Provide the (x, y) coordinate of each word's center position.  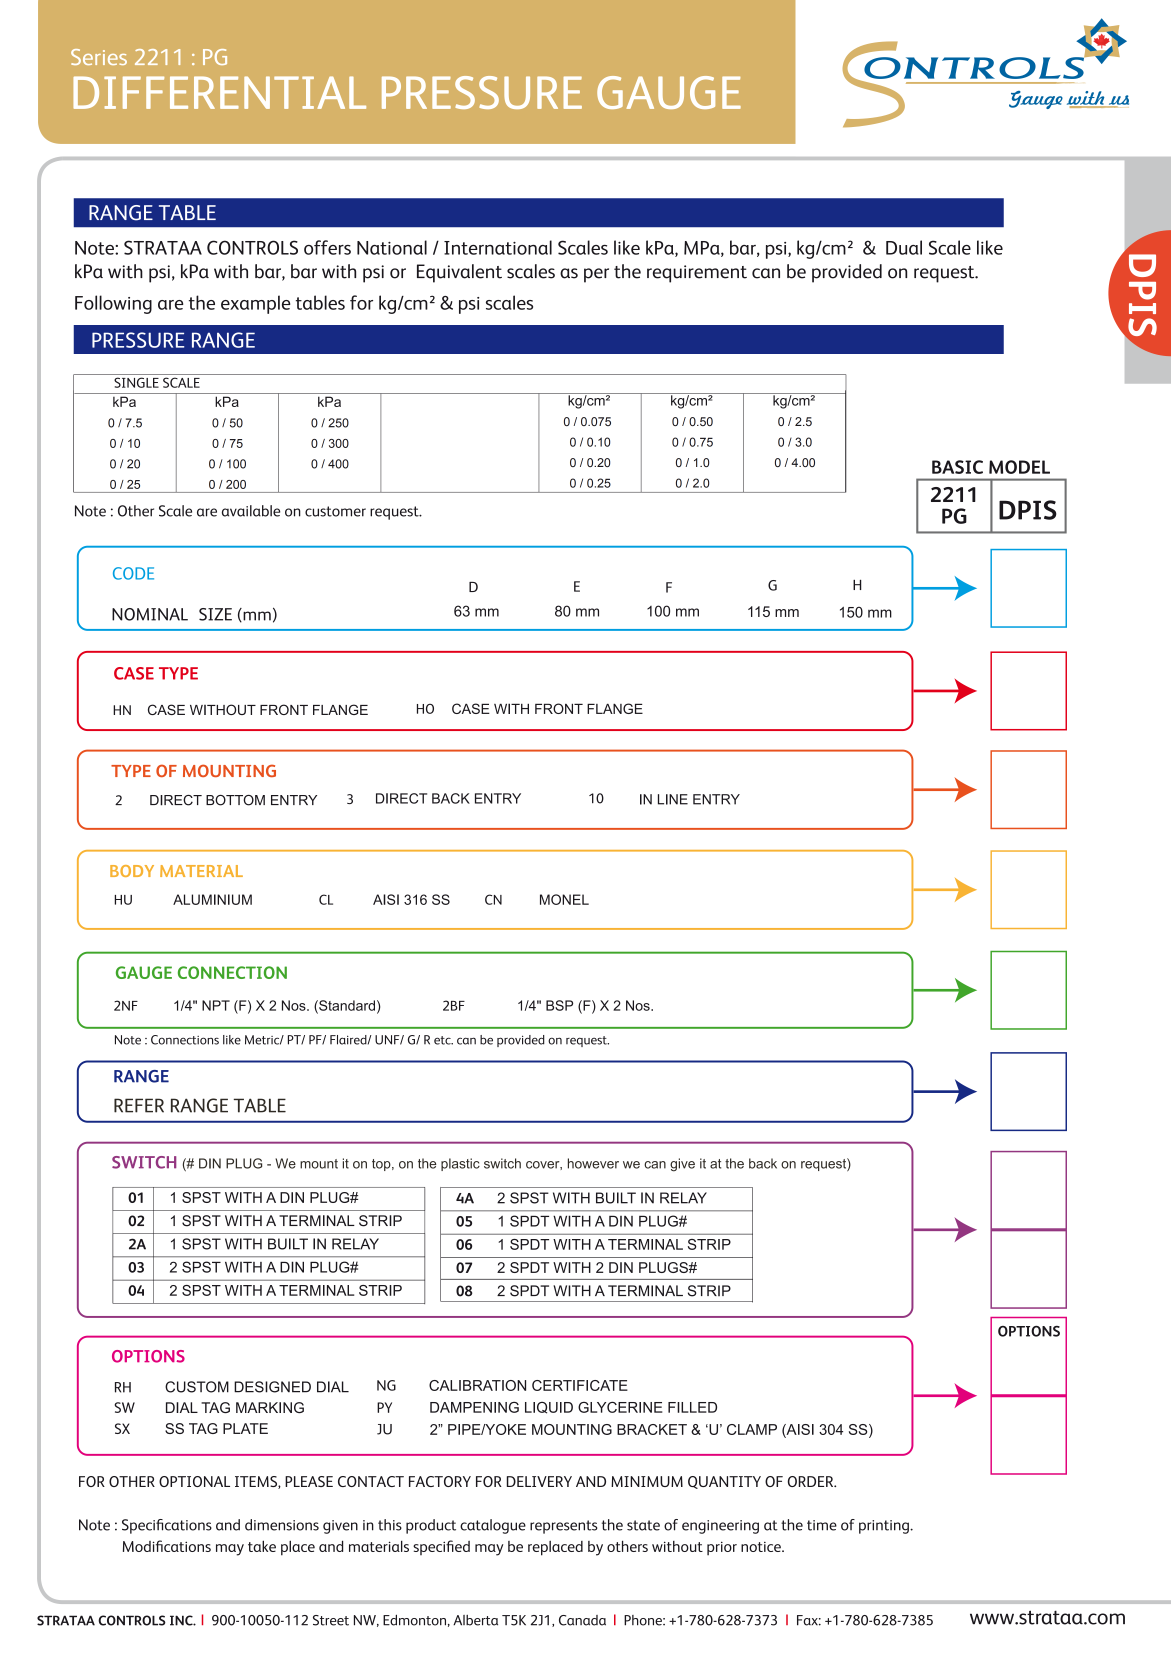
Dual (904, 247)
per (596, 275)
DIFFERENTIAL (219, 92)
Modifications (167, 1546)
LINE (673, 799)
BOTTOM (235, 800)
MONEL (564, 899)
